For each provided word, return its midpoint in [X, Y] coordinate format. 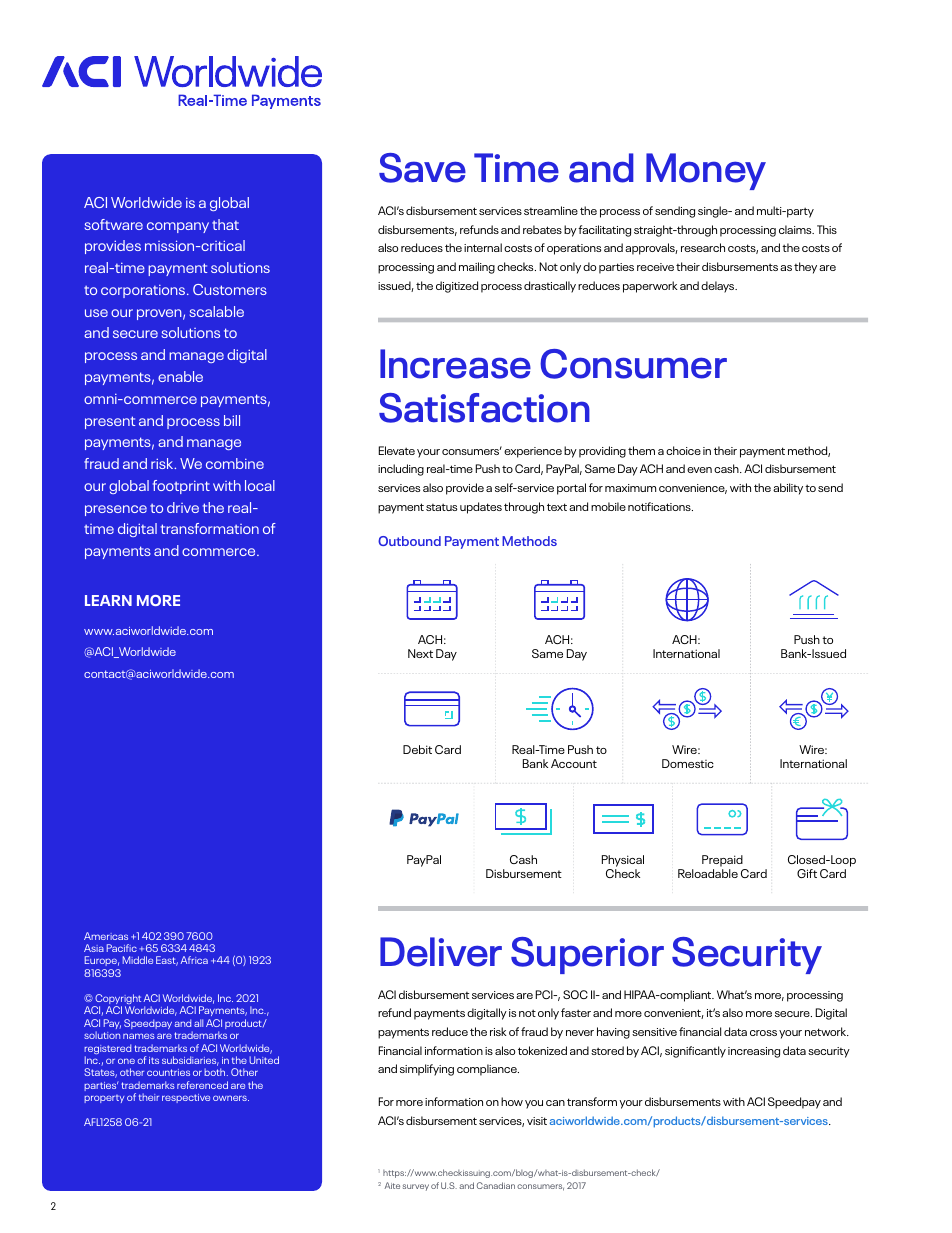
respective [186, 1098]
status [441, 507]
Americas [106, 936]
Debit [417, 749]
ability [788, 489]
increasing [754, 1052]
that [225, 224]
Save [422, 168]
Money [706, 171]
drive [183, 507]
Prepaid [723, 862]
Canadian [496, 1185]
